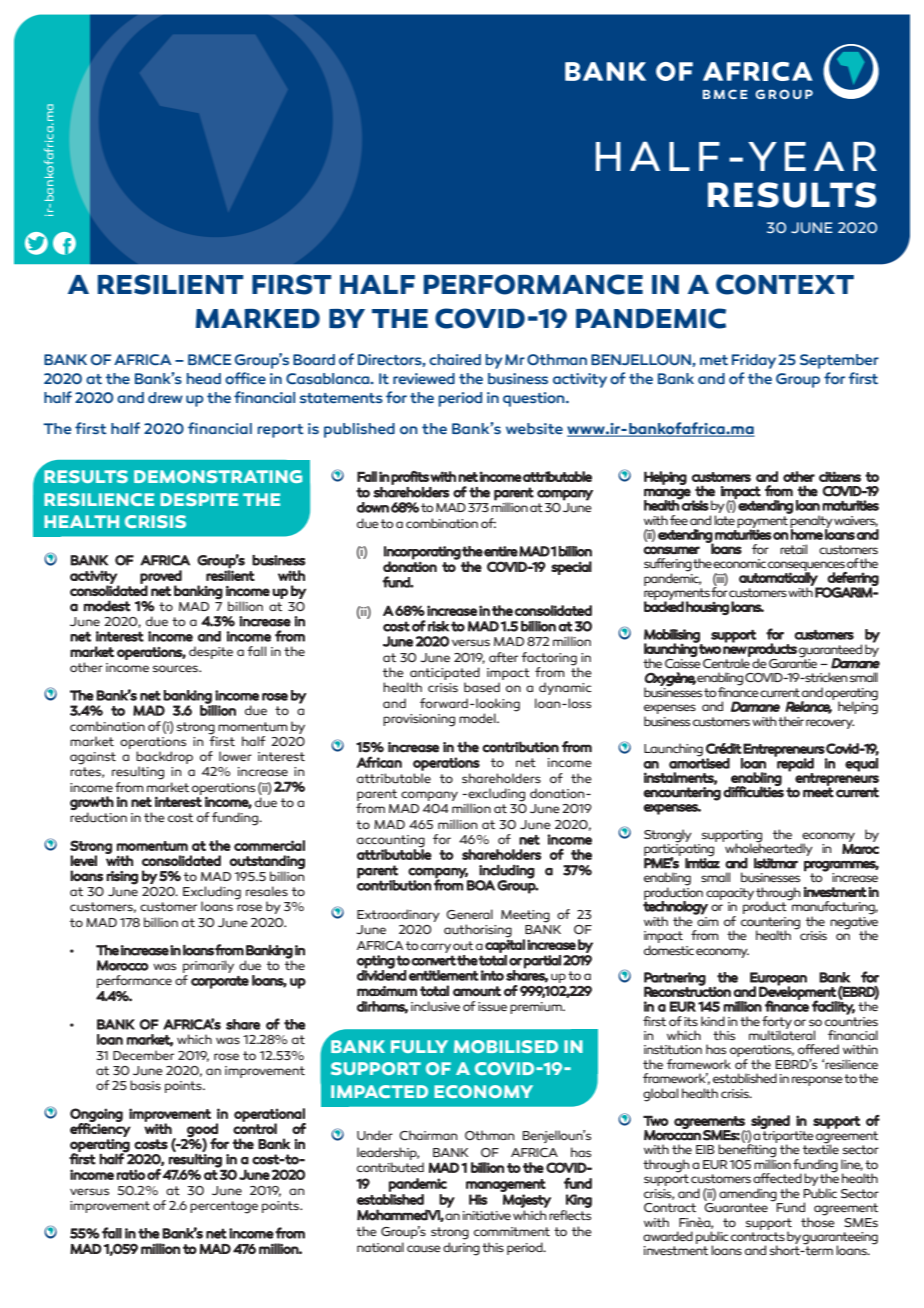 This screenshot has width=924, height=1308. I want to click on percentage, so click(224, 1207).
